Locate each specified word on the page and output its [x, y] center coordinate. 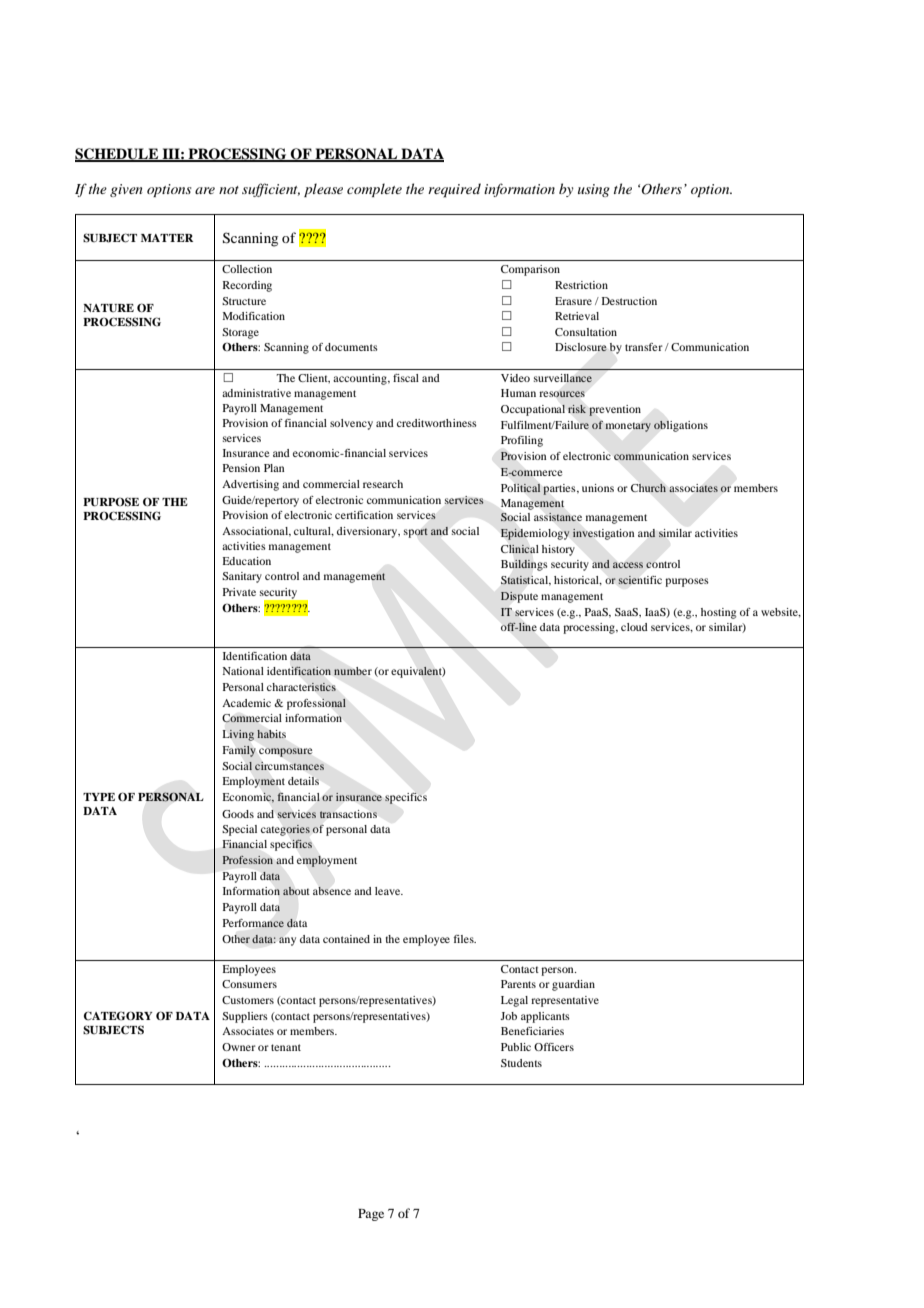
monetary [628, 427]
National [243, 671]
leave [389, 891]
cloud [634, 627]
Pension [241, 468]
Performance [253, 923]
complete [374, 190]
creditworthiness [437, 423]
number [353, 671]
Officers [554, 1047]
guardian [573, 985]
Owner [239, 1047]
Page [371, 1215]
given [126, 190]
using [594, 190]
